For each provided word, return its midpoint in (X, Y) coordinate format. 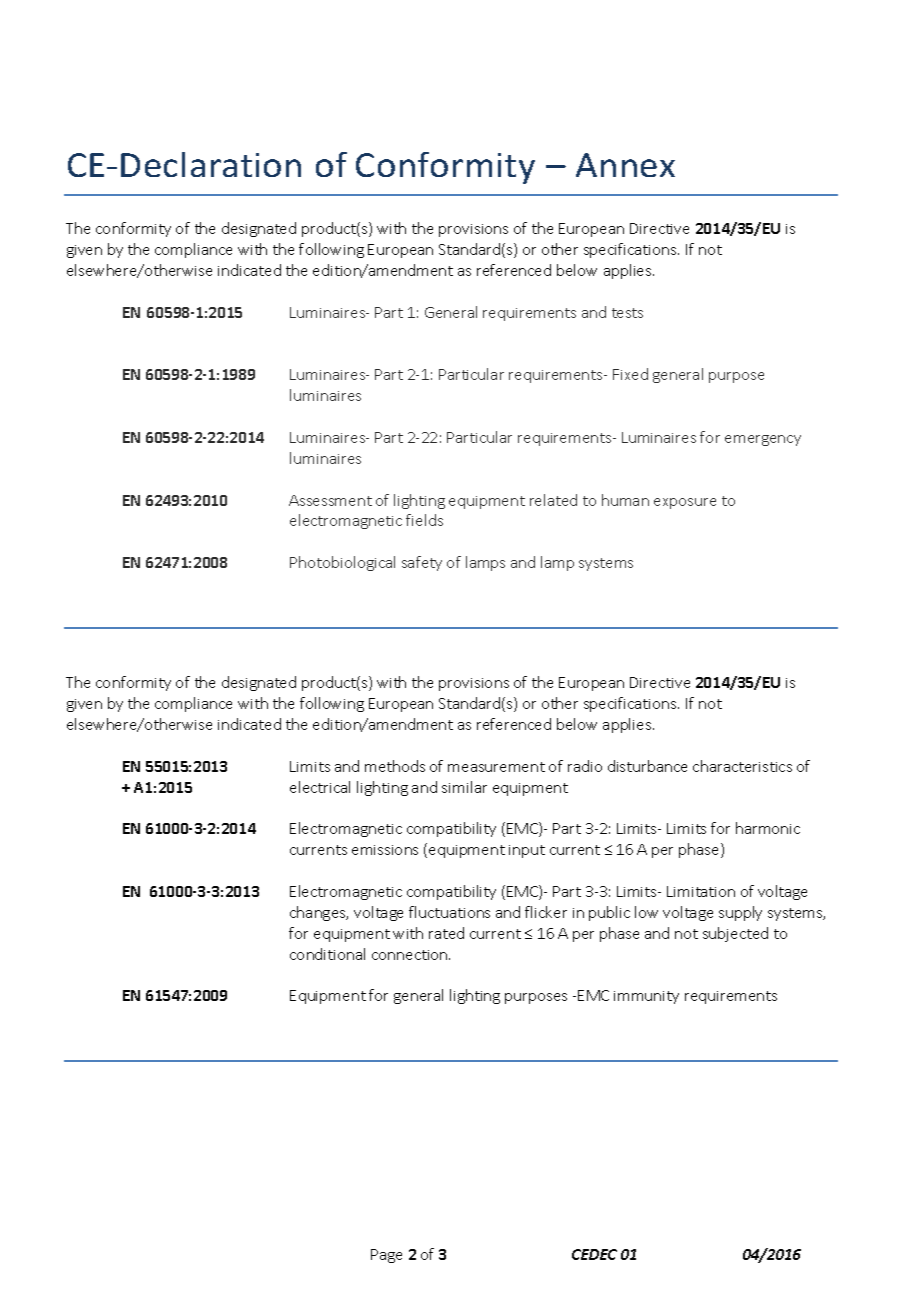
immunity (646, 997)
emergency (763, 440)
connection (411, 955)
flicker (546, 912)
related (553, 500)
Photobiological (342, 563)
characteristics (742, 766)
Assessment (330, 500)
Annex (625, 165)
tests (627, 313)
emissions (385, 850)
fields (424, 520)
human (625, 500)
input (527, 851)
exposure (685, 503)
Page (386, 1256)
